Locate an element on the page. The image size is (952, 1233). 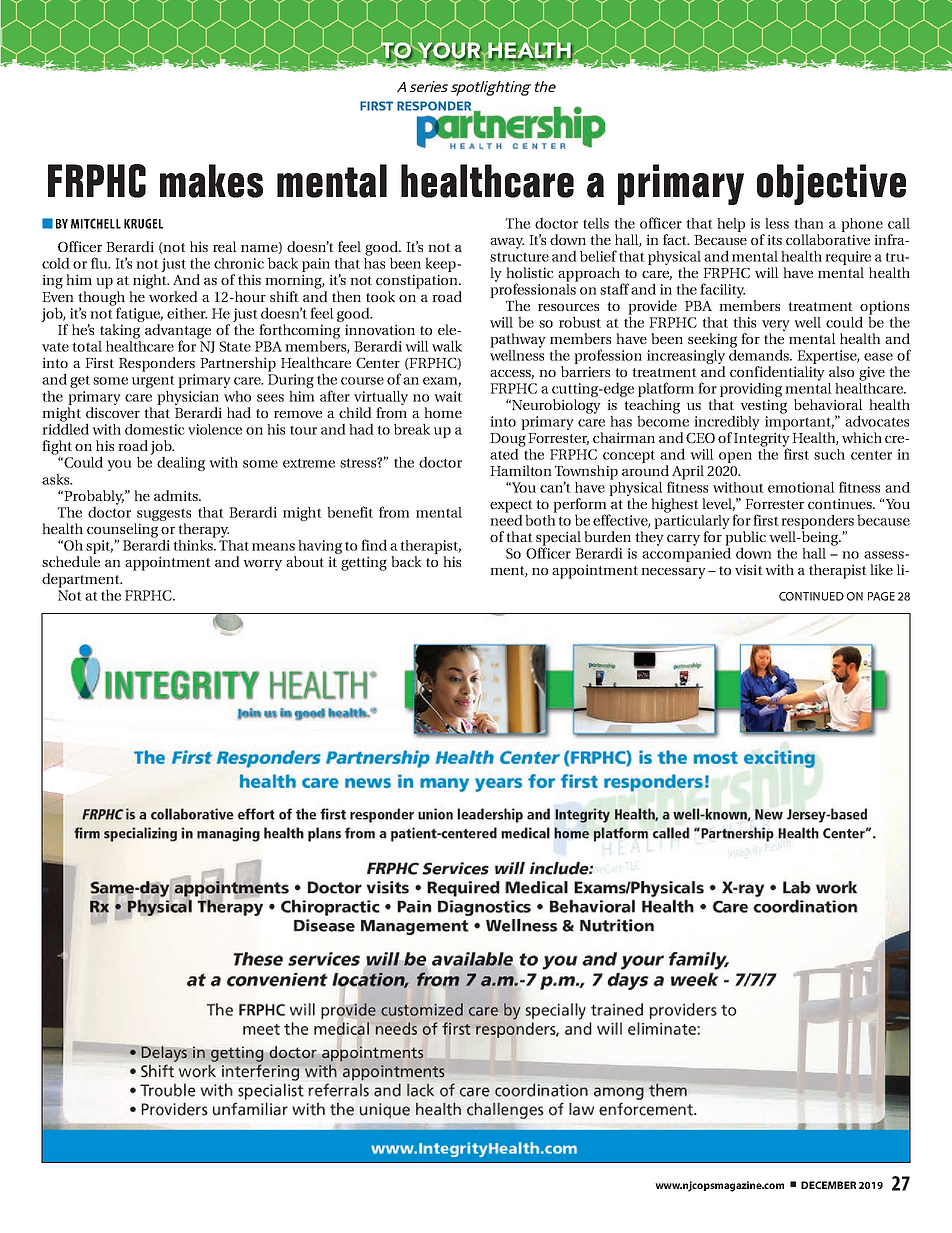
objective is located at coordinates (831, 184).
